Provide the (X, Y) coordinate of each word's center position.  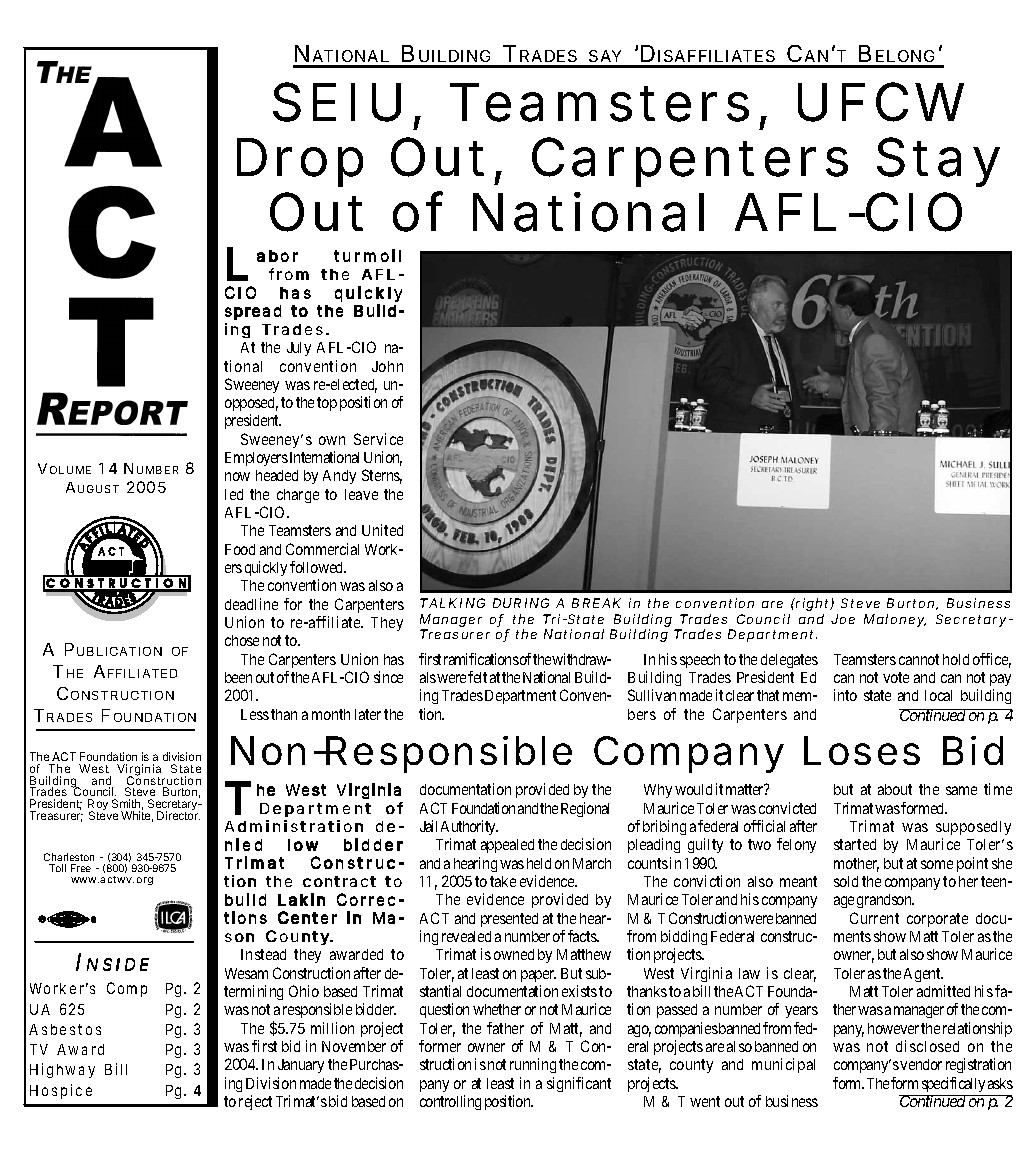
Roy (98, 806)
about (895, 789)
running (533, 1065)
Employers (256, 459)
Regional (585, 809)
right (813, 604)
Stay (938, 162)
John (387, 366)
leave (361, 494)
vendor (921, 1064)
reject (255, 1102)
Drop (300, 162)
